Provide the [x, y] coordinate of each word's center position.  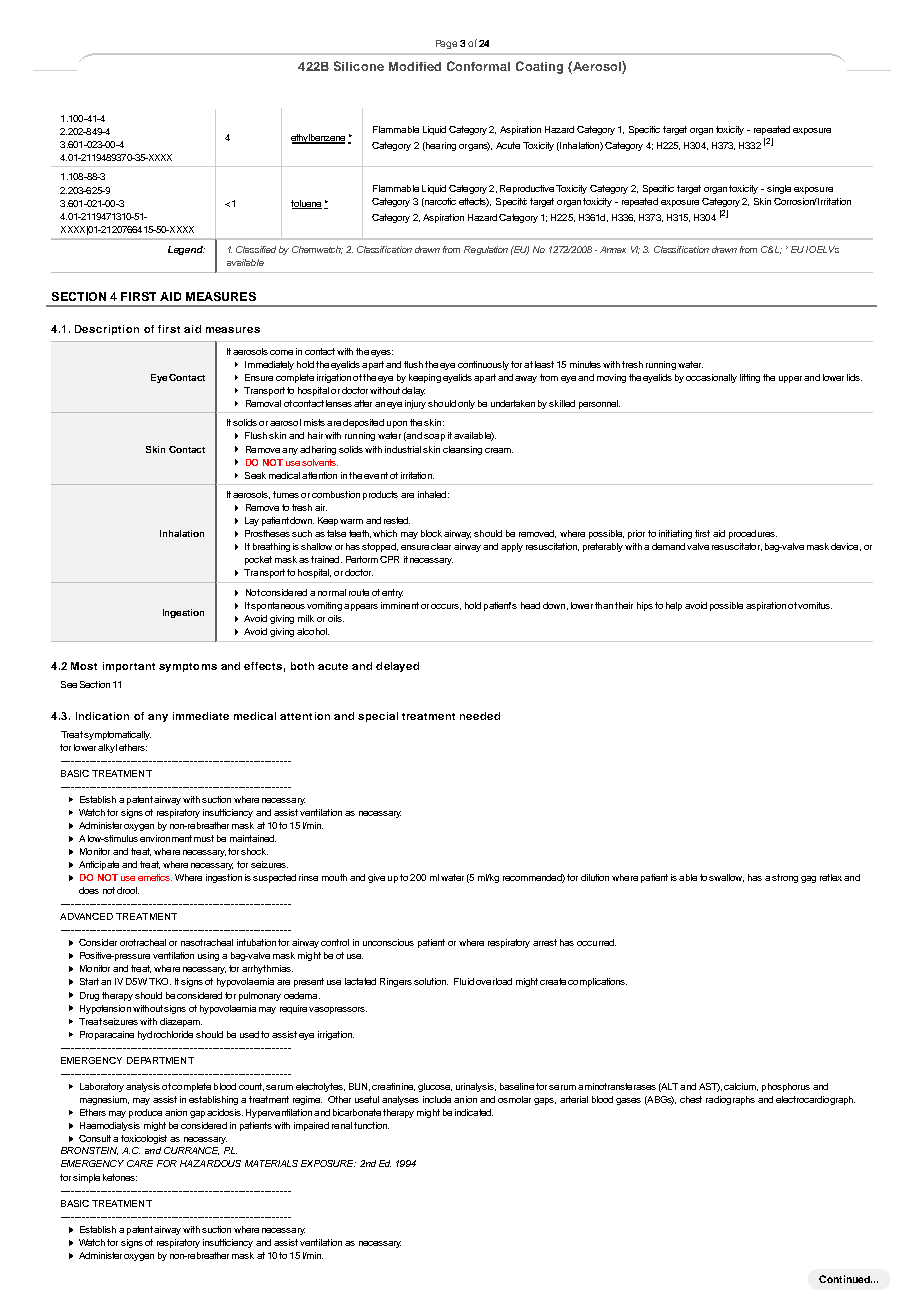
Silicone [359, 66]
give [376, 878]
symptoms [188, 667]
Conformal [478, 66]
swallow [726, 878]
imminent [400, 605]
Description [107, 330]
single [779, 189]
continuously [483, 365]
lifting [750, 378]
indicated [474, 1112]
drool [128, 890]
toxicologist [144, 1139]
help [674, 606]
